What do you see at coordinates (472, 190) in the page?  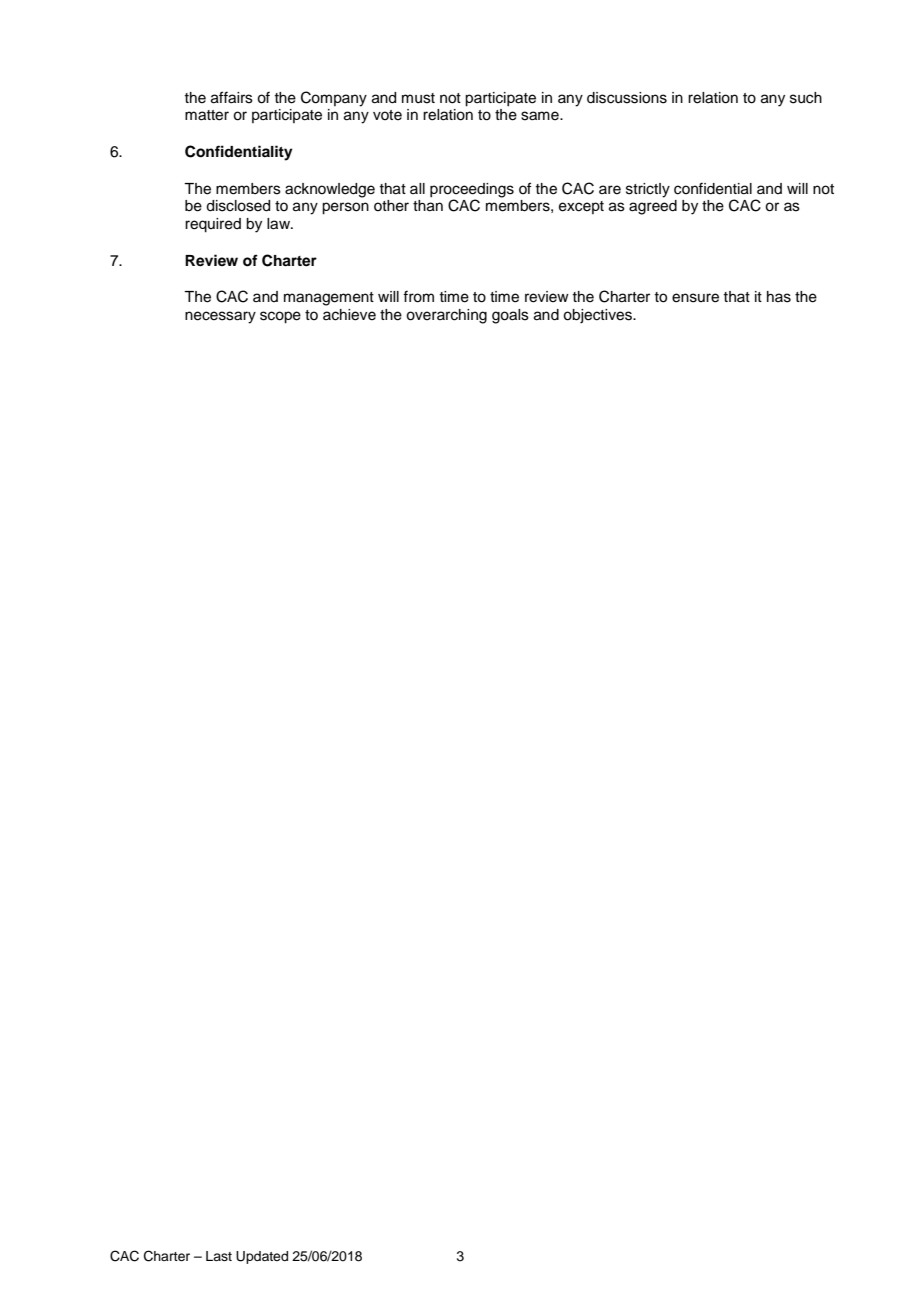 I see `proceedings` at bounding box center [472, 190].
